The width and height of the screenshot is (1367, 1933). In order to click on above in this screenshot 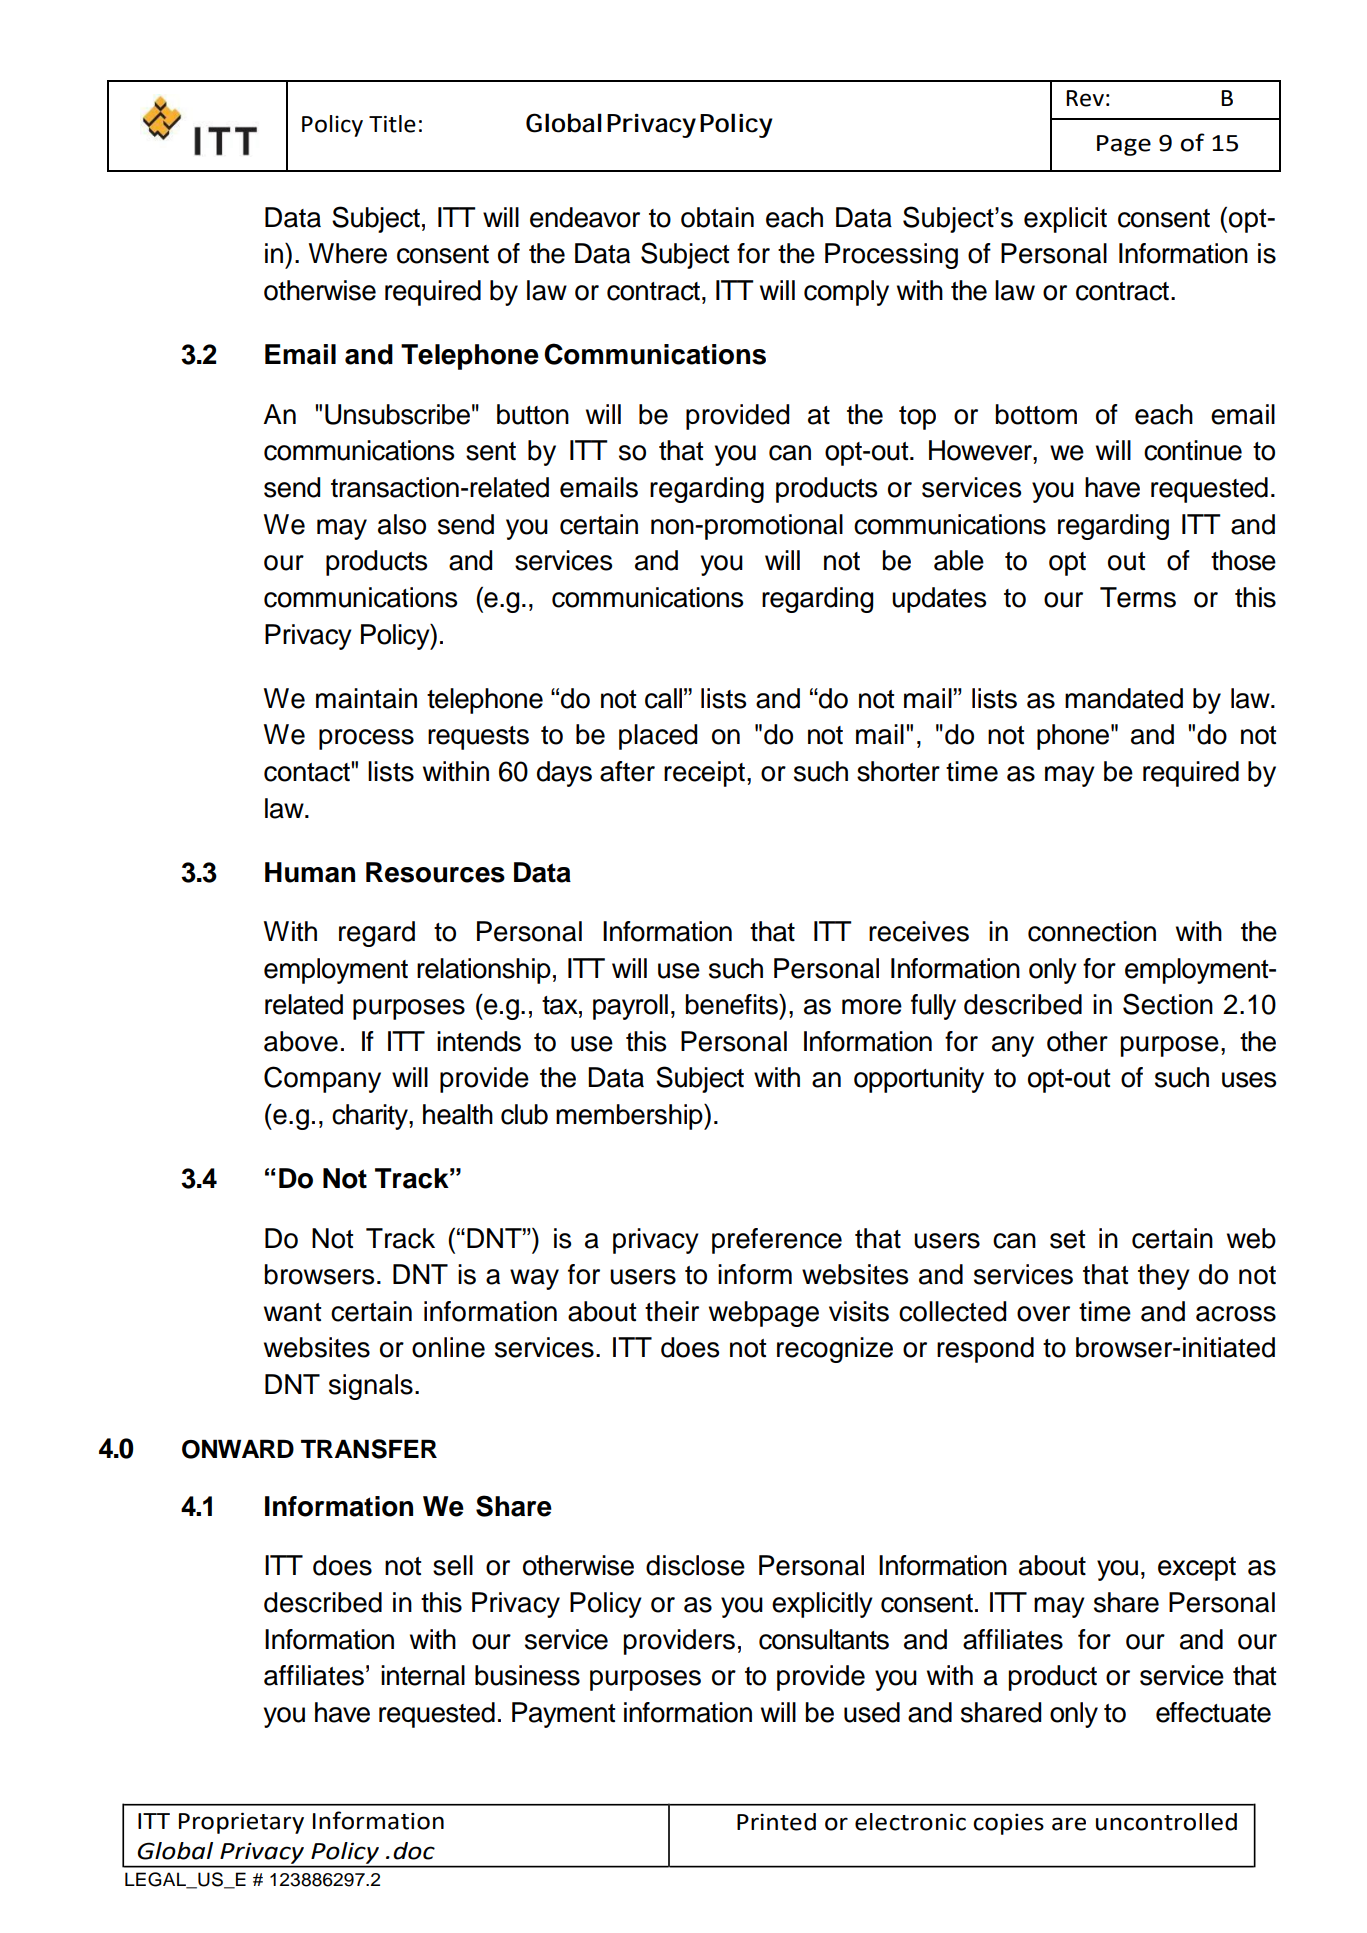, I will do `click(301, 1041)`.
